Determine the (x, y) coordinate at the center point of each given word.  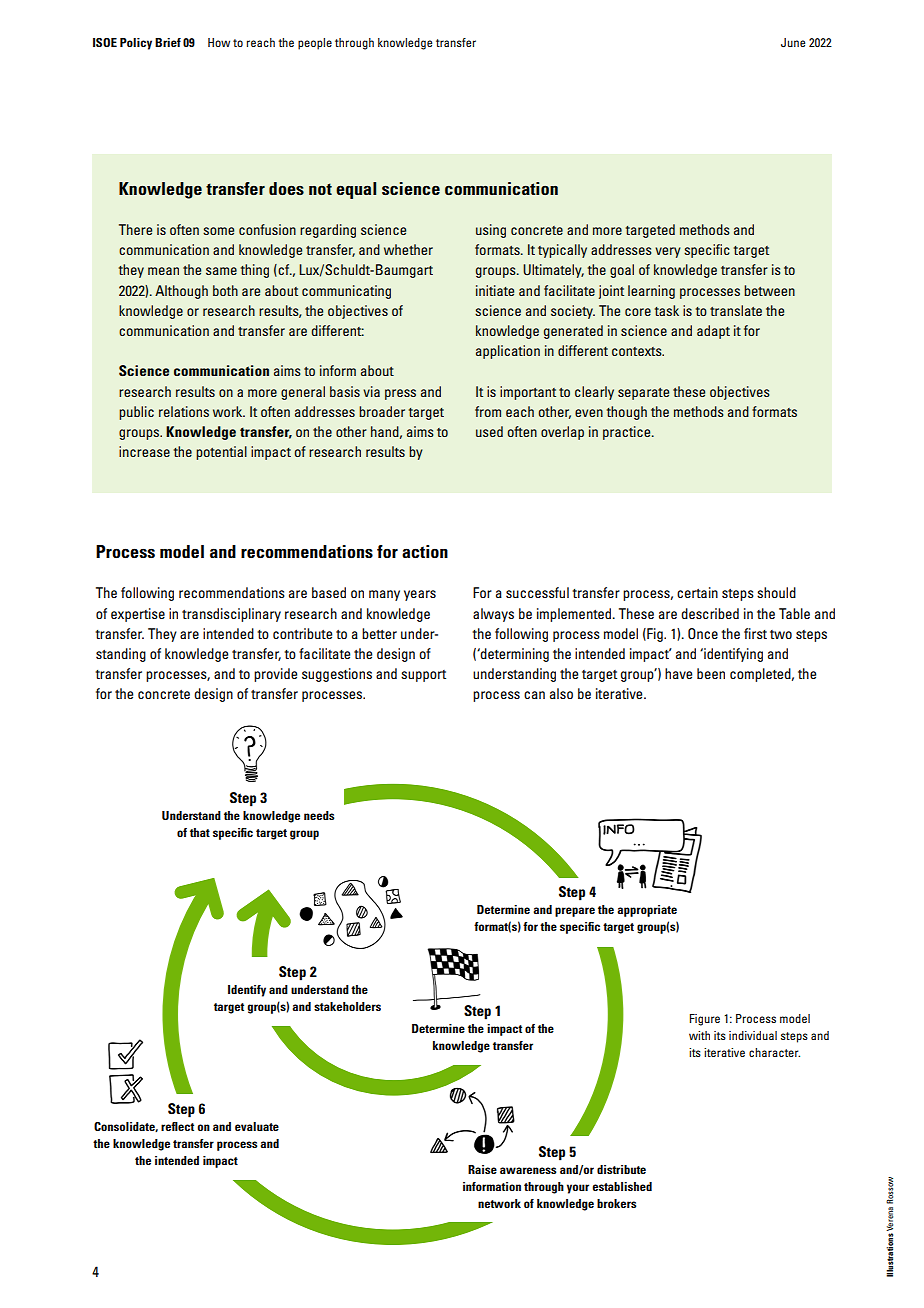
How (219, 42)
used (489, 431)
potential (221, 453)
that (200, 832)
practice (628, 433)
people (315, 44)
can (534, 695)
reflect (177, 1126)
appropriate (647, 911)
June (793, 42)
